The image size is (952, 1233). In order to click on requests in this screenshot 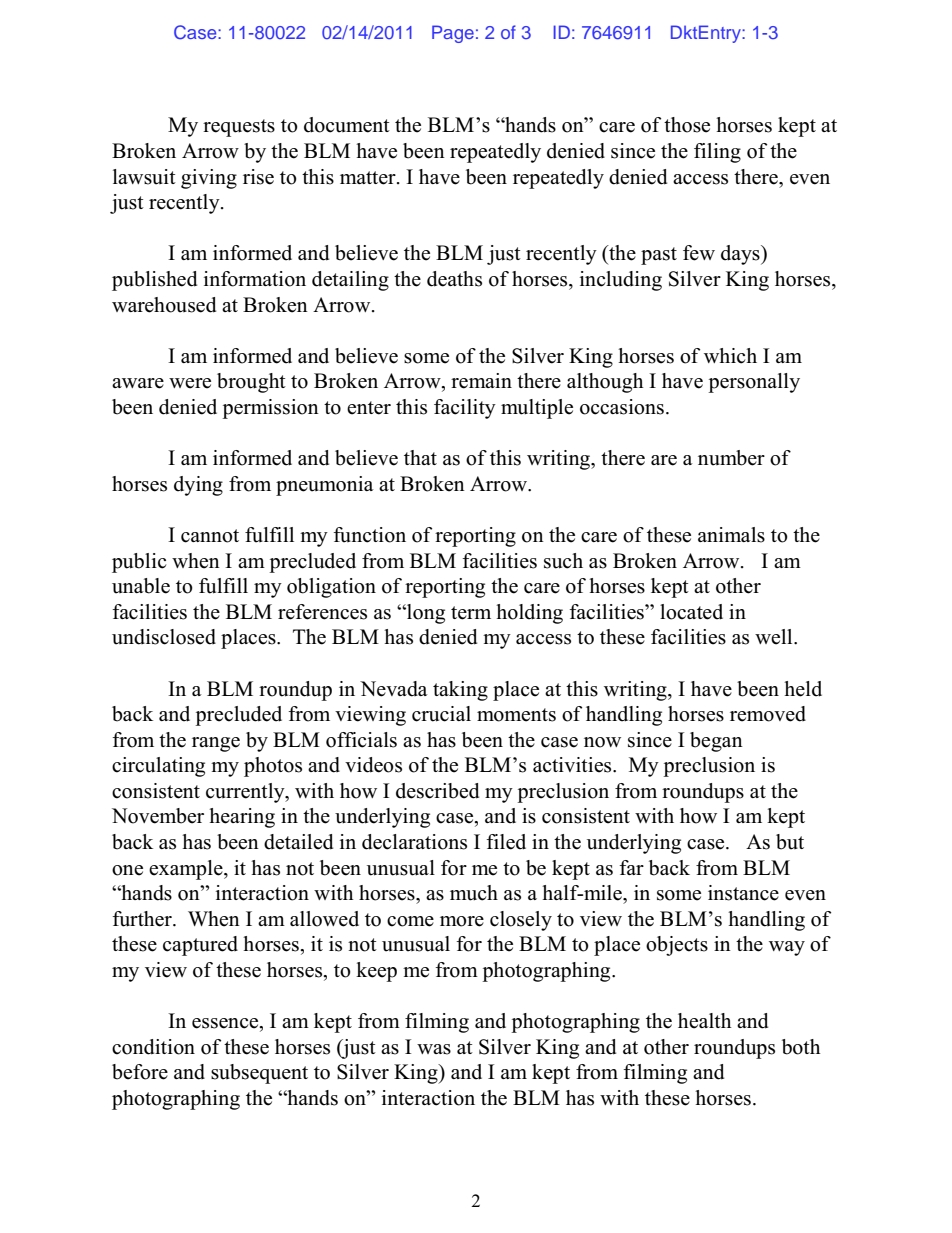, I will do `click(239, 128)`.
